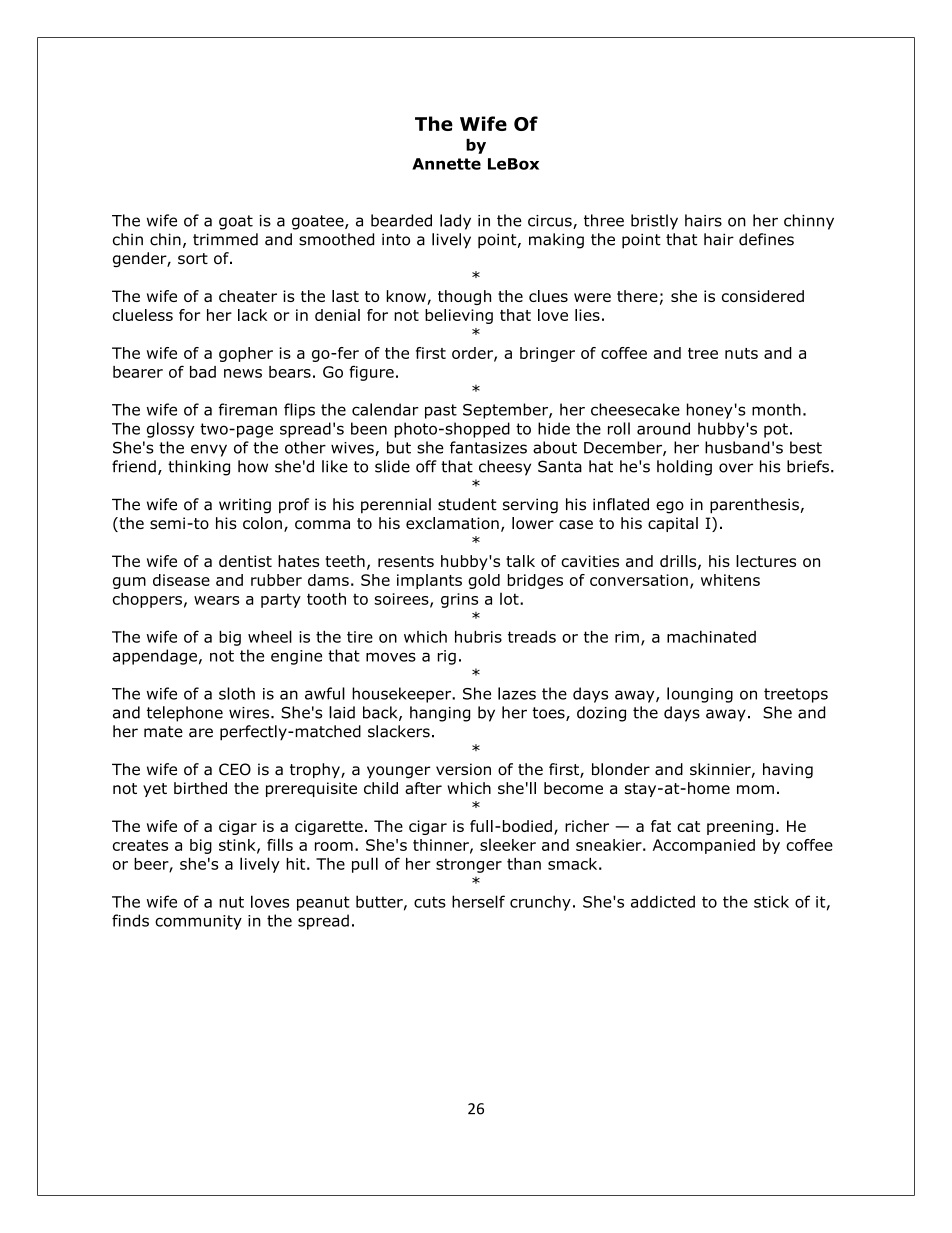 This screenshot has height=1233, width=952. I want to click on colon, so click(262, 523).
